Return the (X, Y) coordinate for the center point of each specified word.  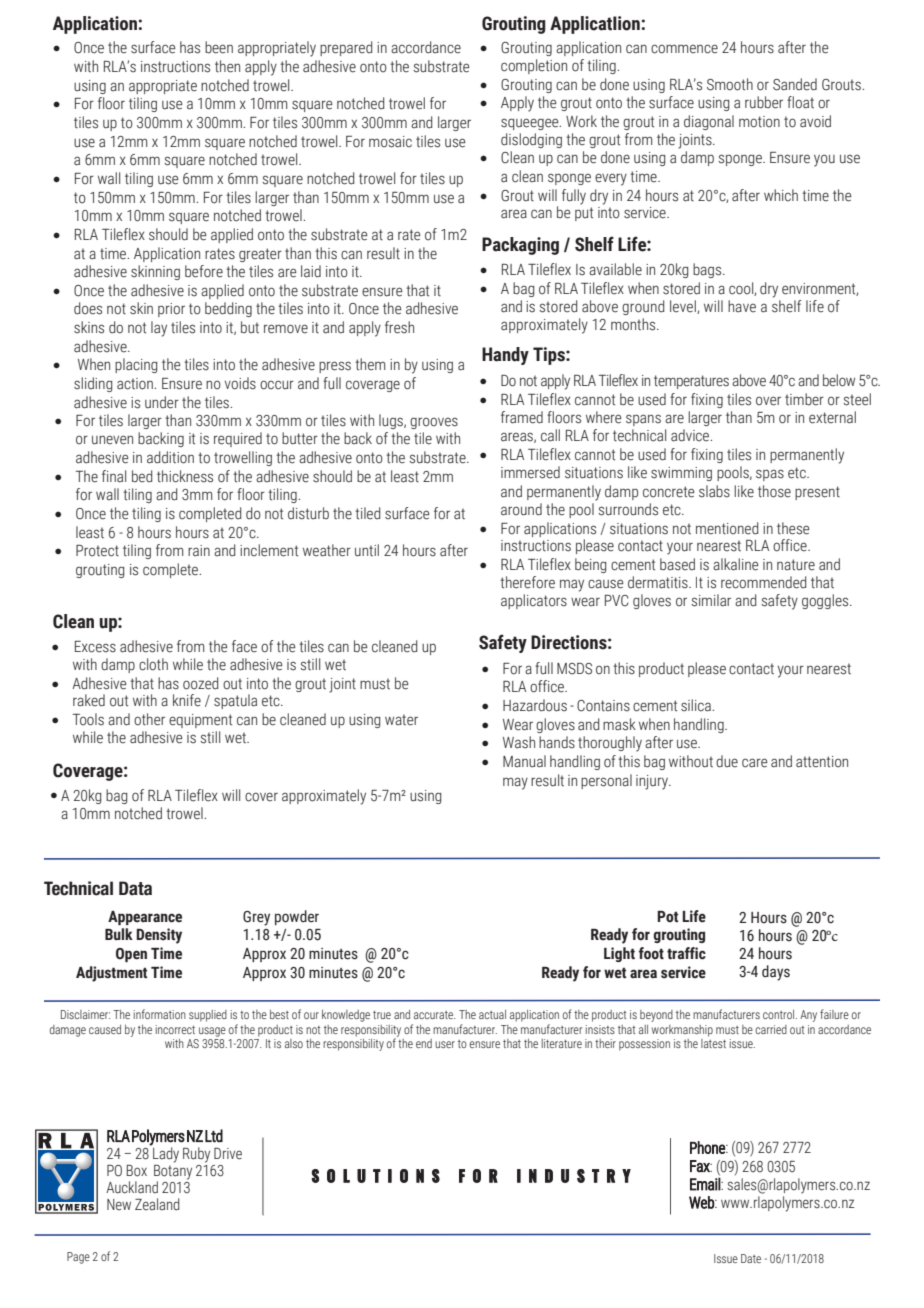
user (445, 1044)
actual (492, 1014)
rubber (764, 102)
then (227, 66)
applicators (534, 601)
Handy (505, 356)
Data (135, 888)
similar (711, 600)
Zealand (157, 1204)
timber (804, 399)
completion (534, 66)
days (776, 973)
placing (136, 365)
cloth (153, 664)
